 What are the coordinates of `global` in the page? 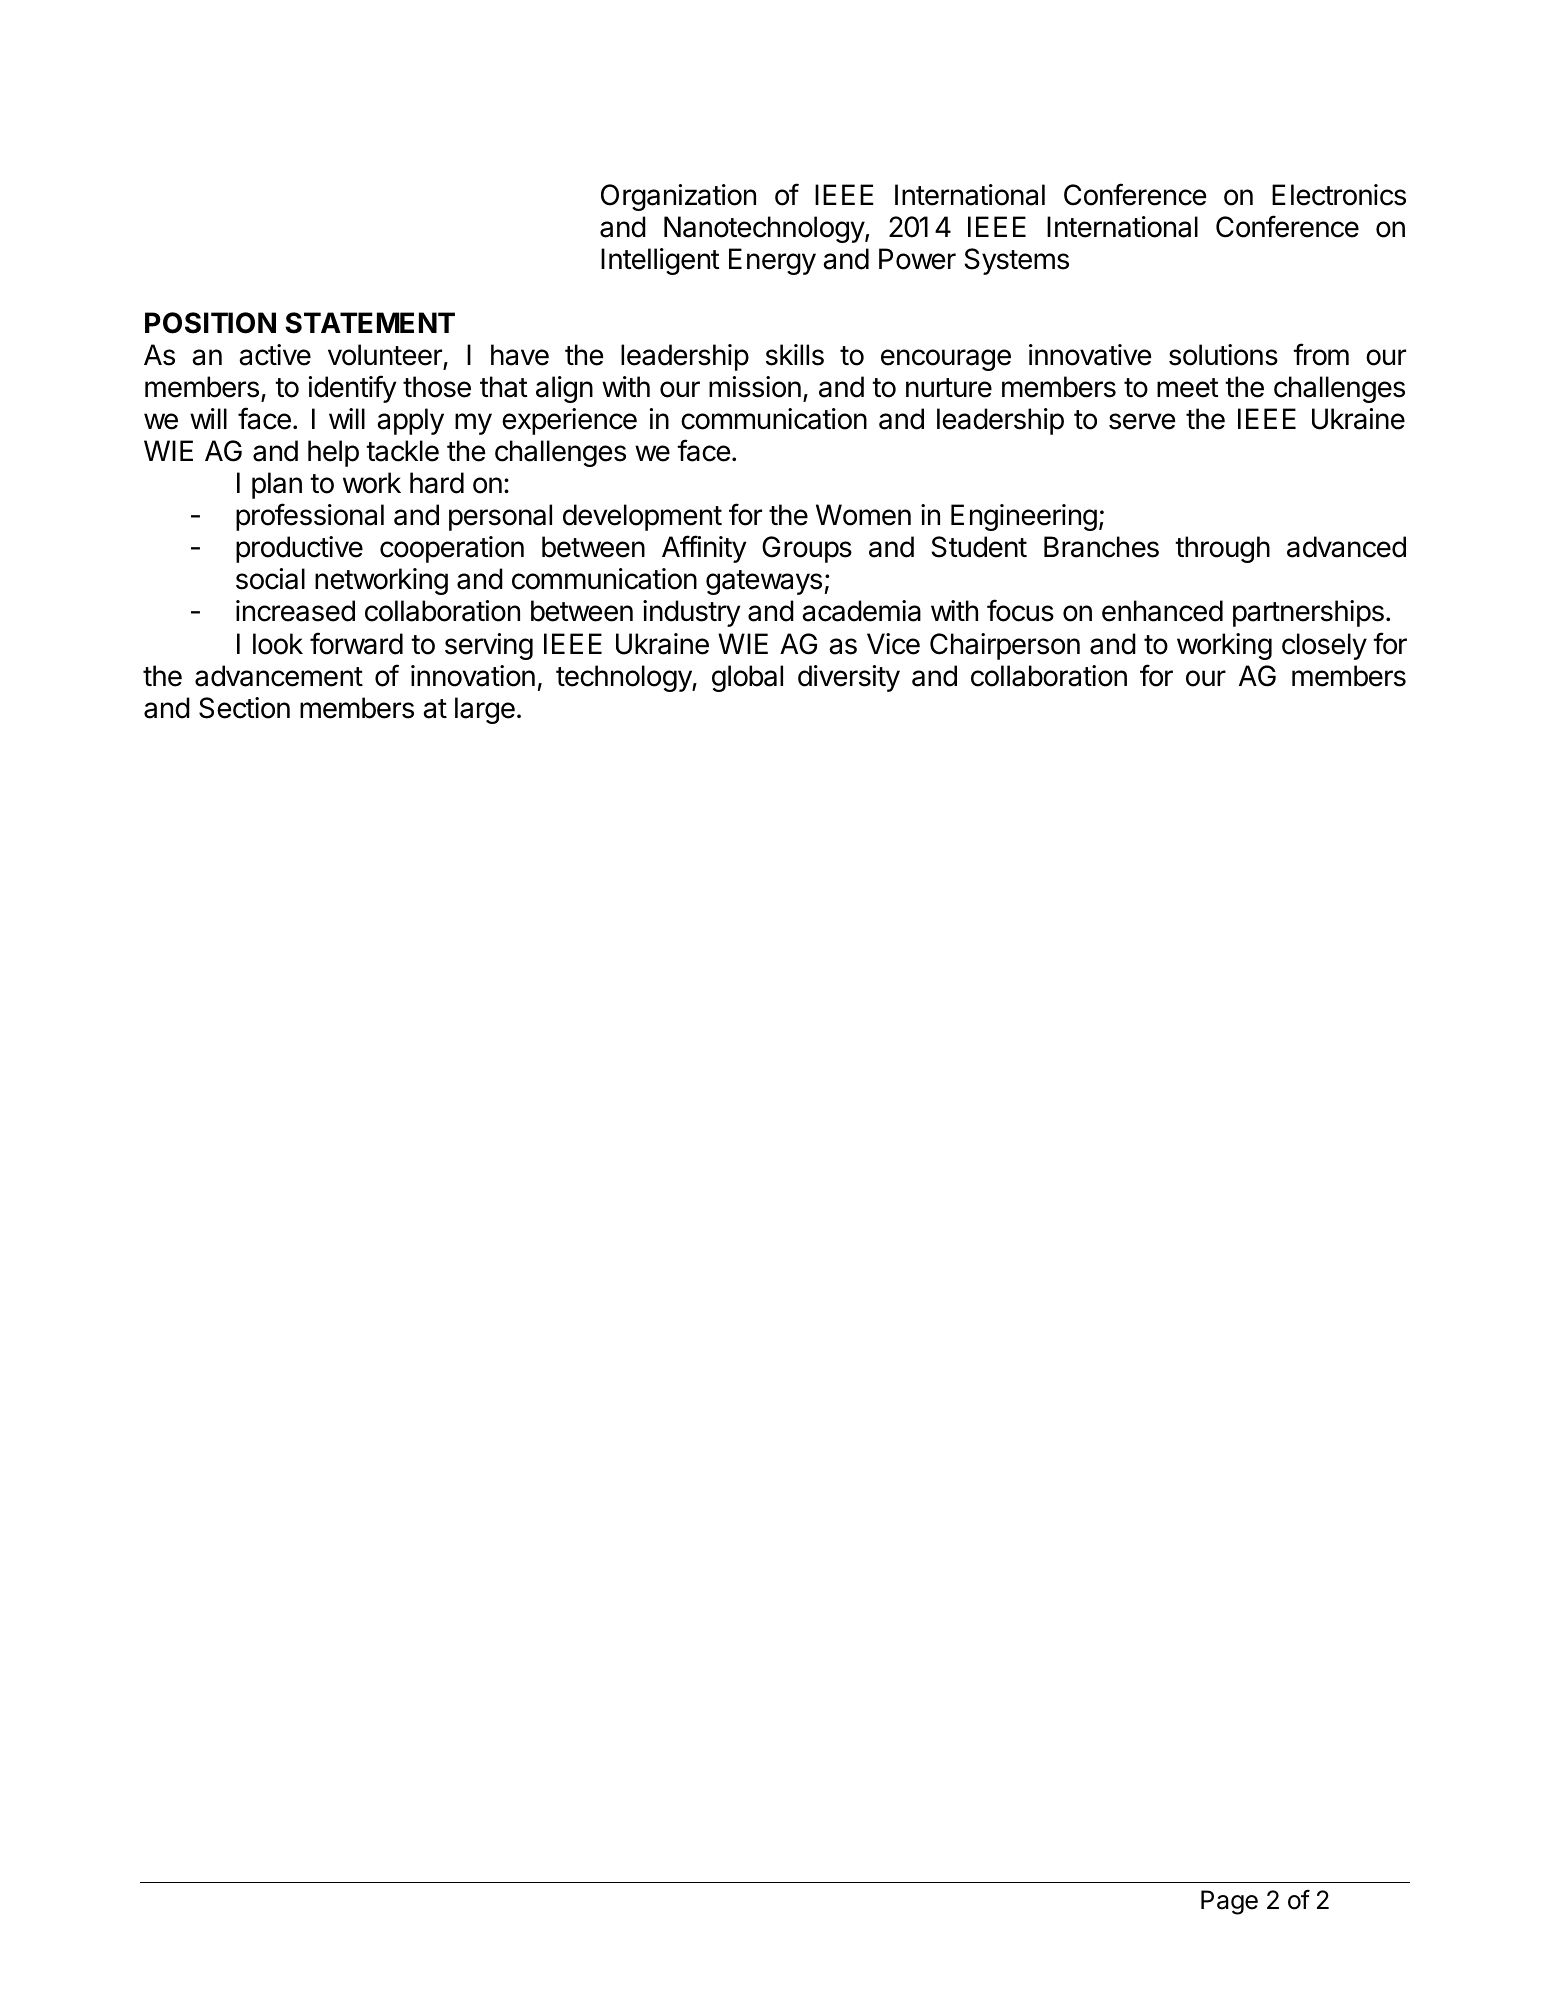 It's located at (747, 678).
